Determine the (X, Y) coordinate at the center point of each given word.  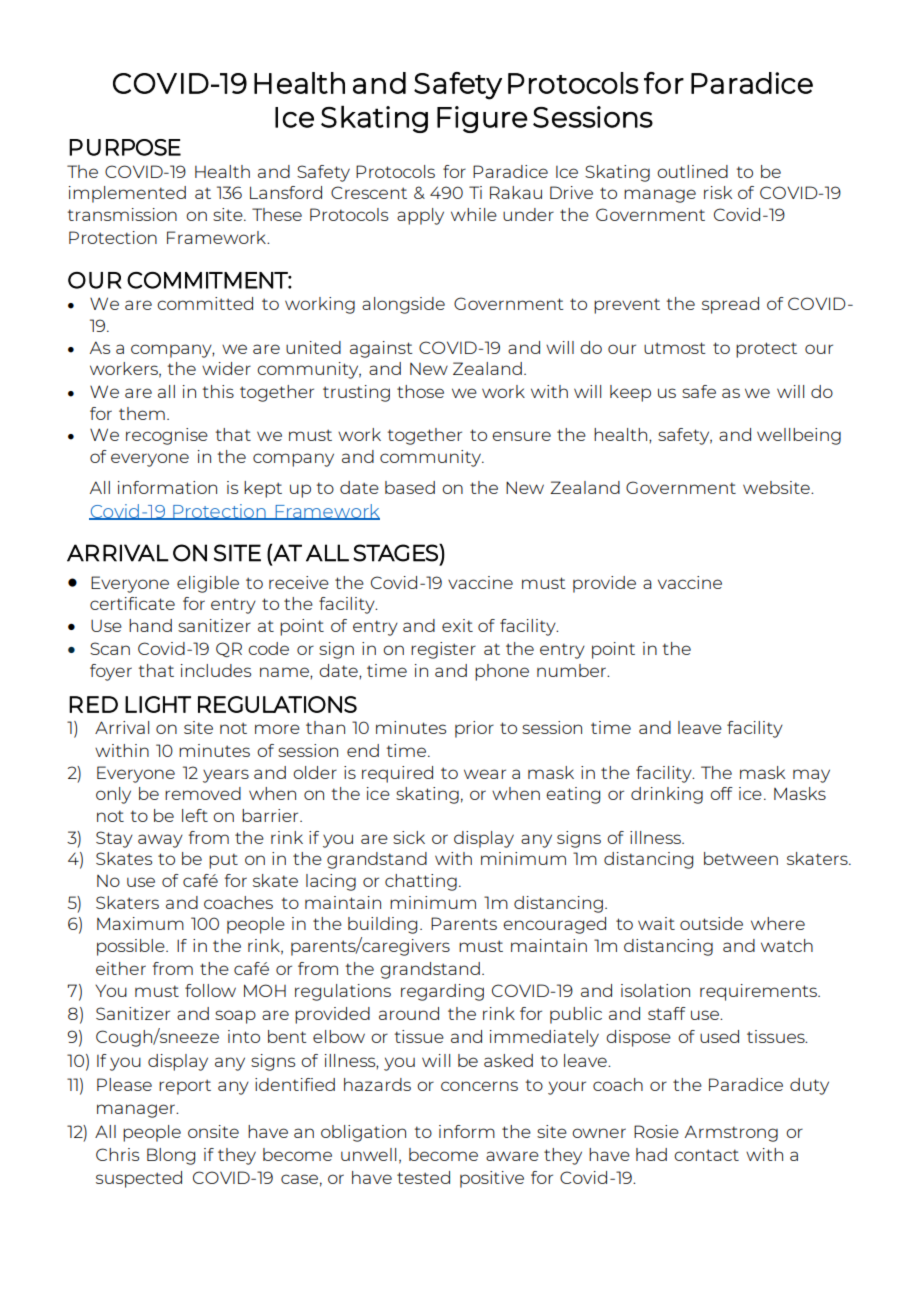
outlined (692, 171)
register (443, 650)
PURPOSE (125, 147)
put (223, 861)
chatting (421, 882)
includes (216, 670)
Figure (482, 119)
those (420, 391)
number (572, 670)
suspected (139, 1179)
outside (711, 923)
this (218, 391)
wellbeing (799, 436)
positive (492, 1179)
